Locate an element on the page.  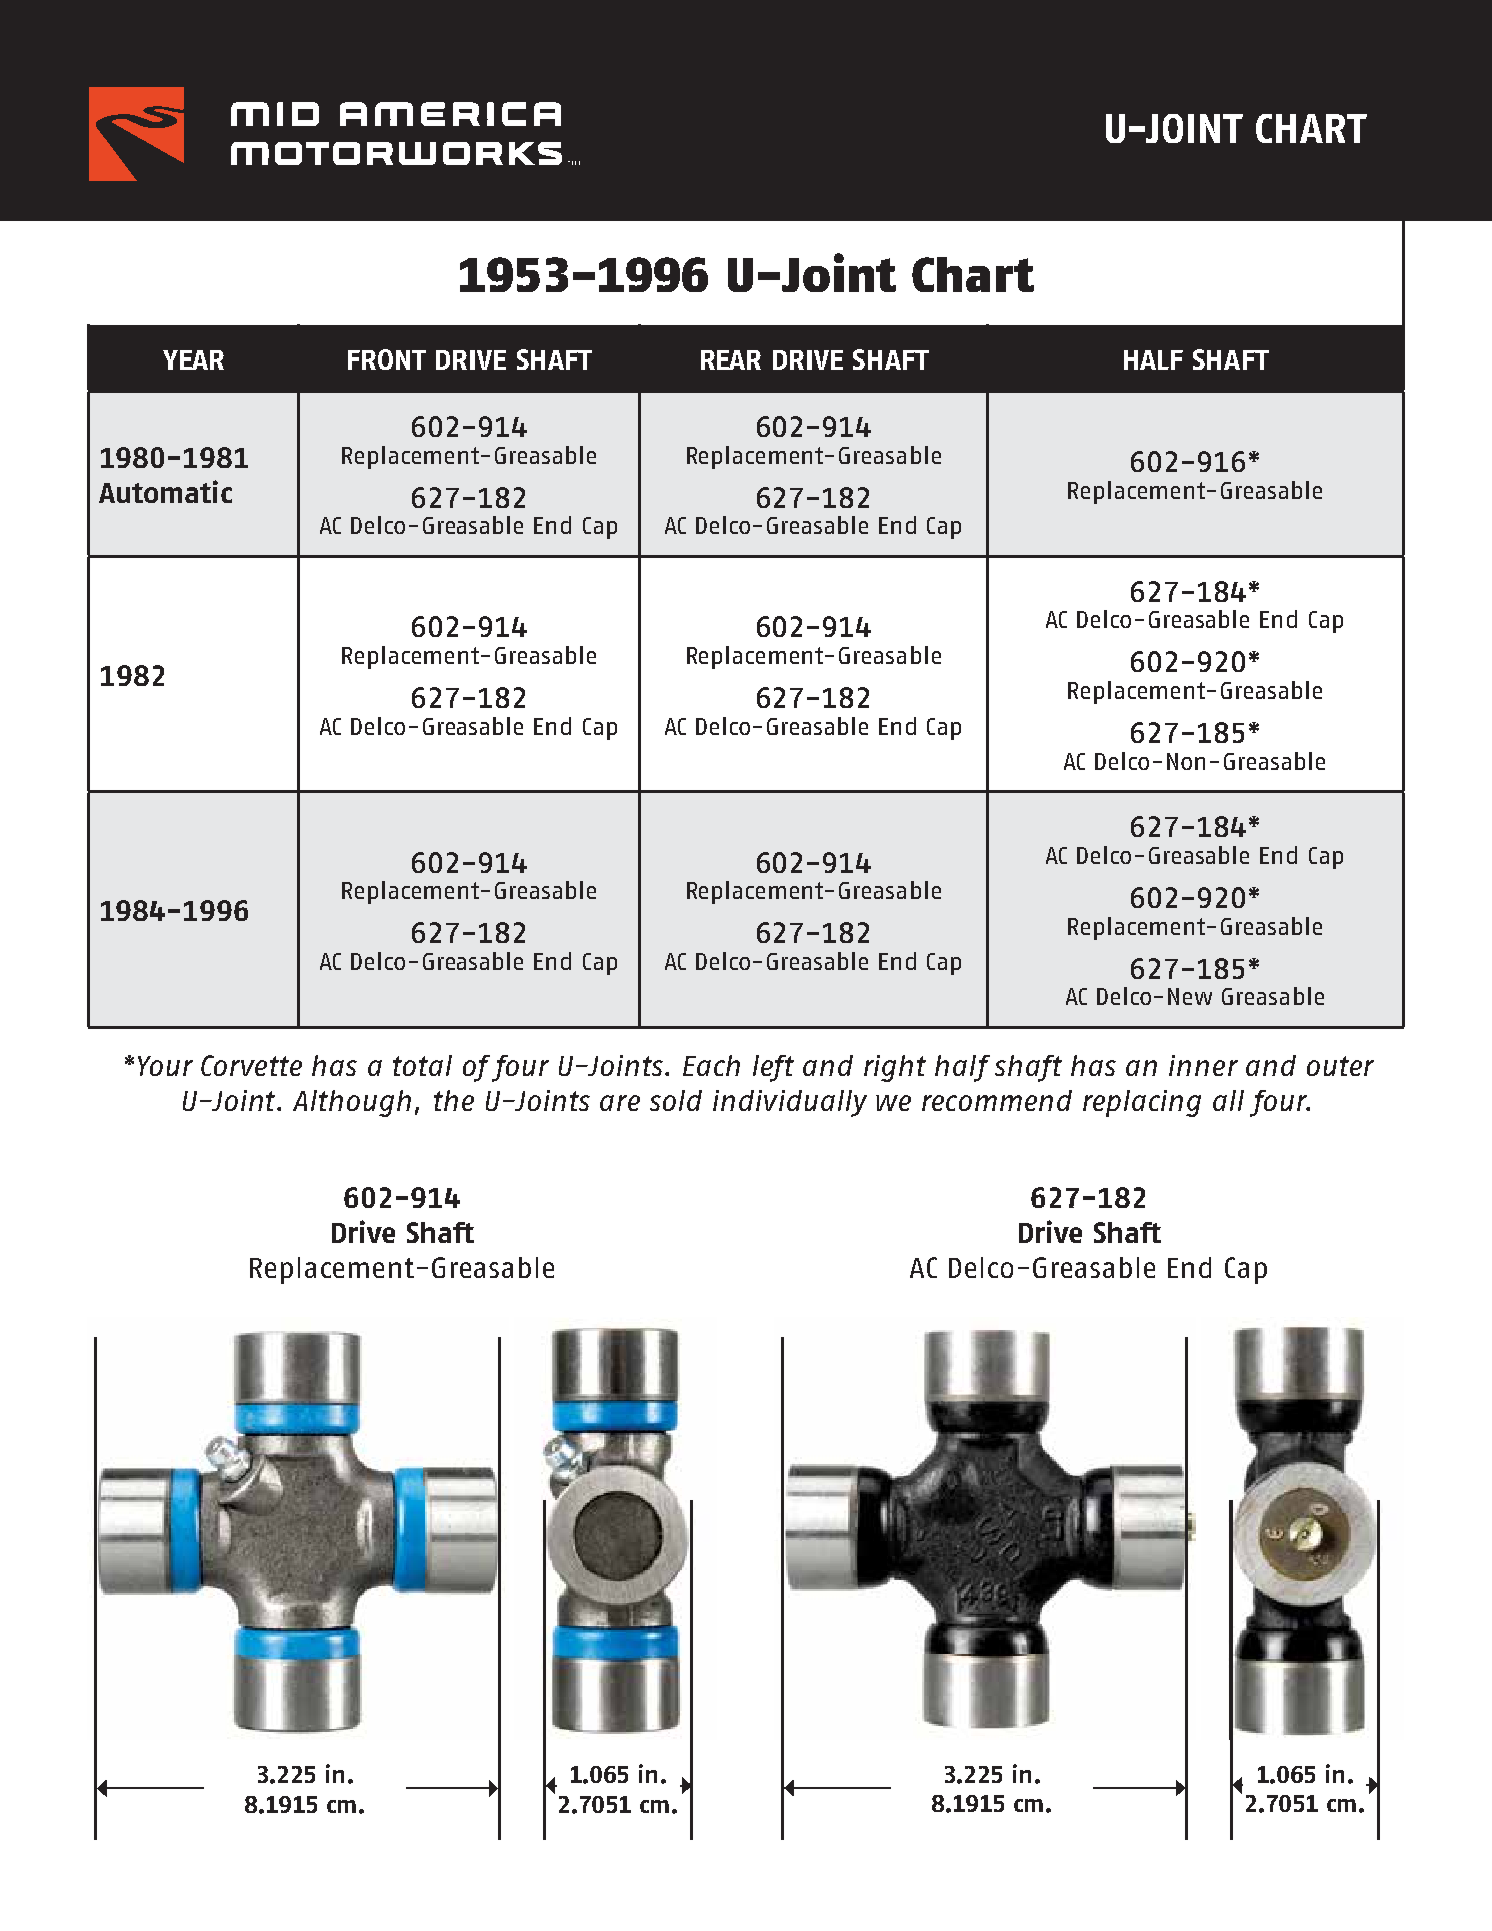
left is located at coordinates (773, 1068).
